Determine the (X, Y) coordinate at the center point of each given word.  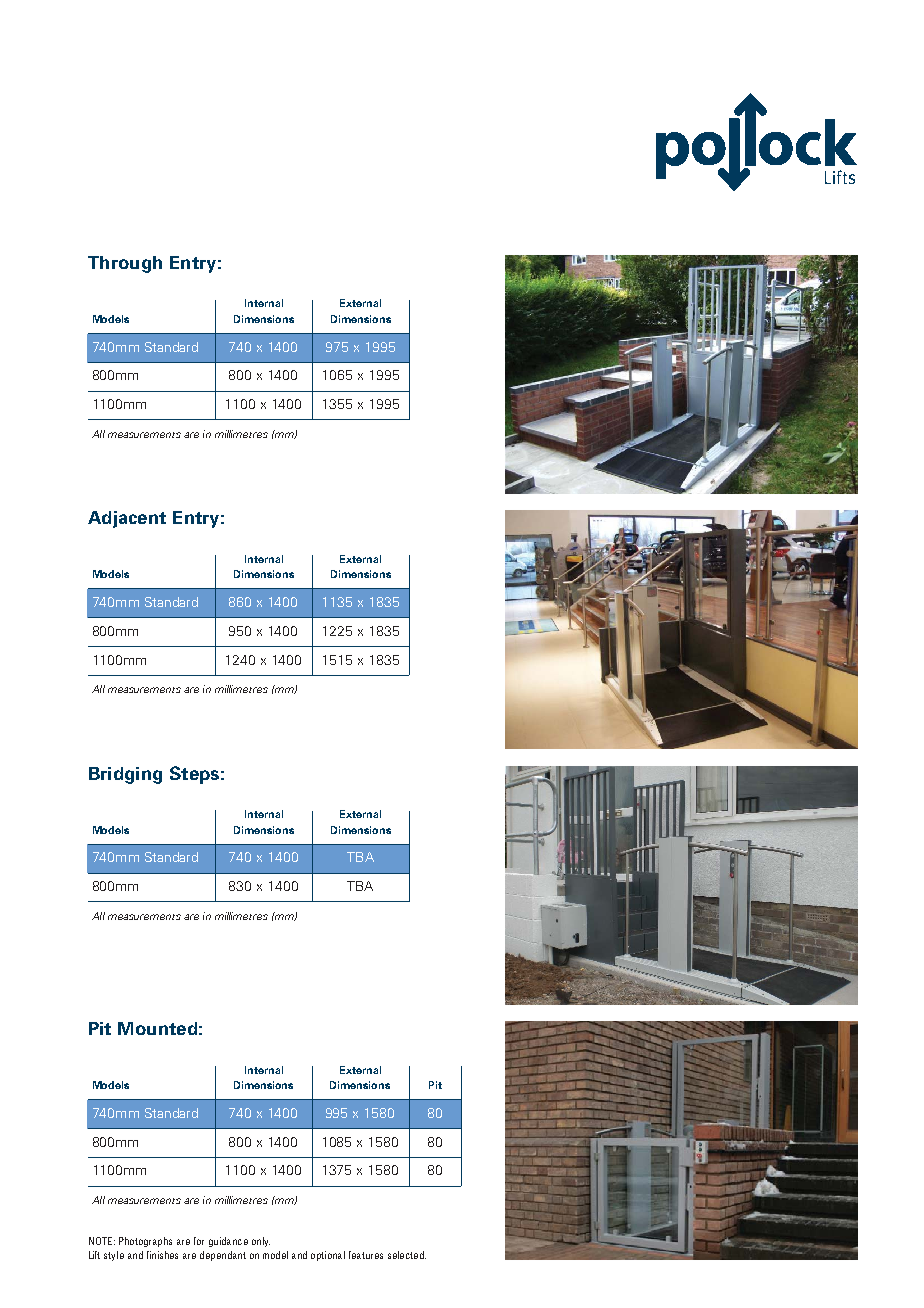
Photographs (145, 1242)
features (366, 1255)
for (199, 1241)
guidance (228, 1242)
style (114, 1256)
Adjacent (127, 519)
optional (328, 1256)
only (261, 1242)
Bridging (125, 775)
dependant (223, 1256)
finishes (162, 1255)
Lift (94, 1255)
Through (125, 264)
